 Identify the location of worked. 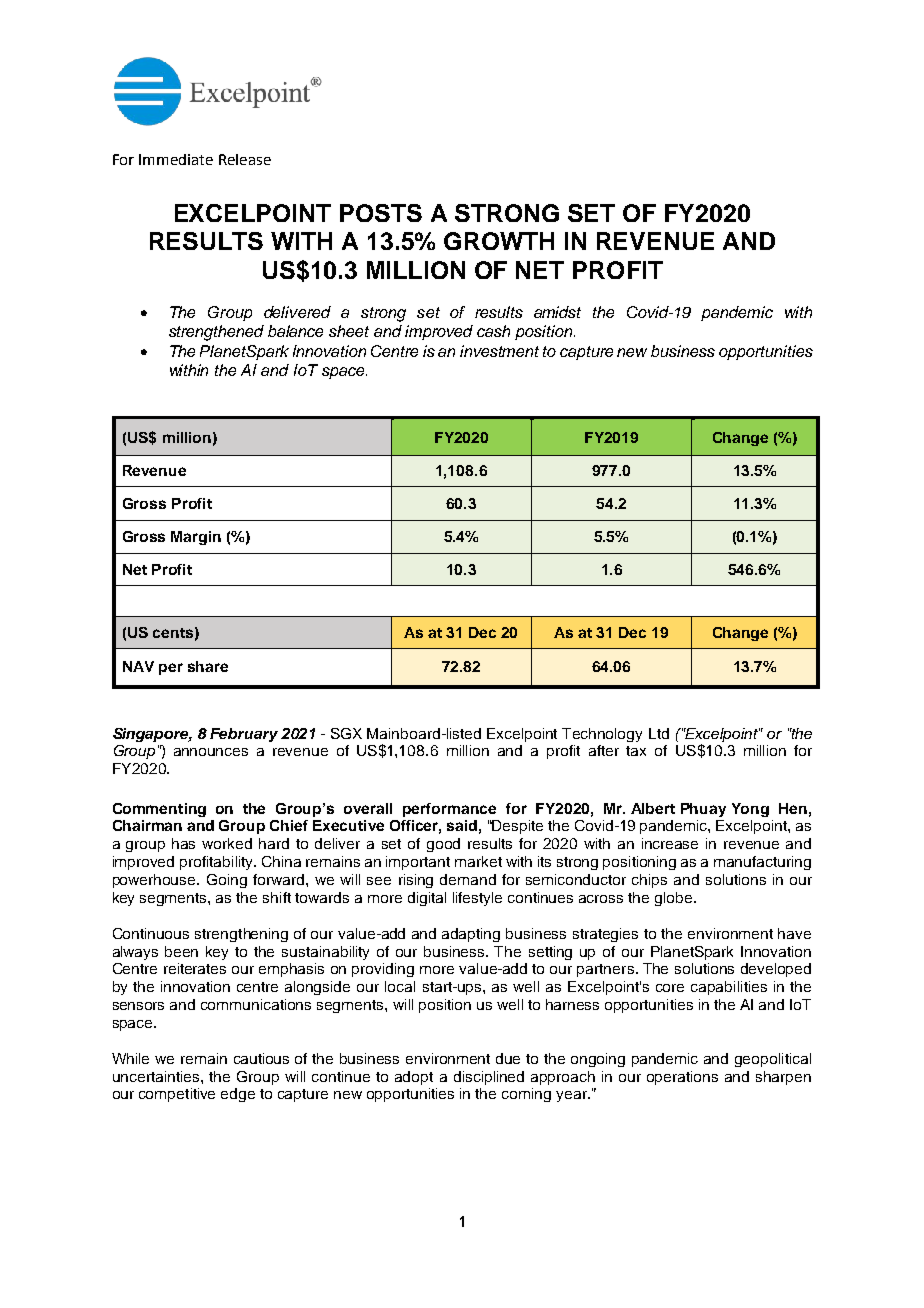
(227, 843).
